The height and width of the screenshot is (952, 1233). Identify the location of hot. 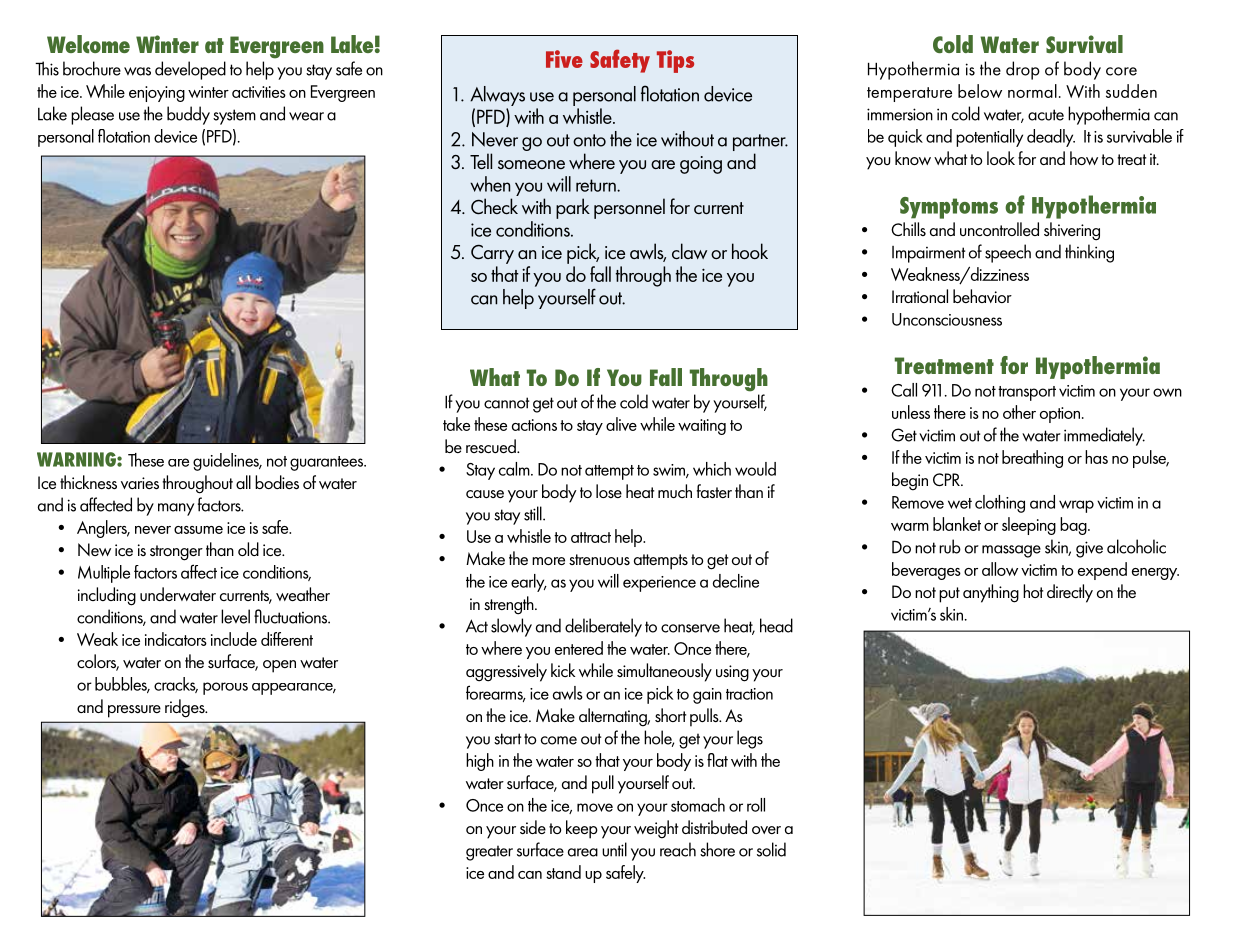
(1033, 591).
